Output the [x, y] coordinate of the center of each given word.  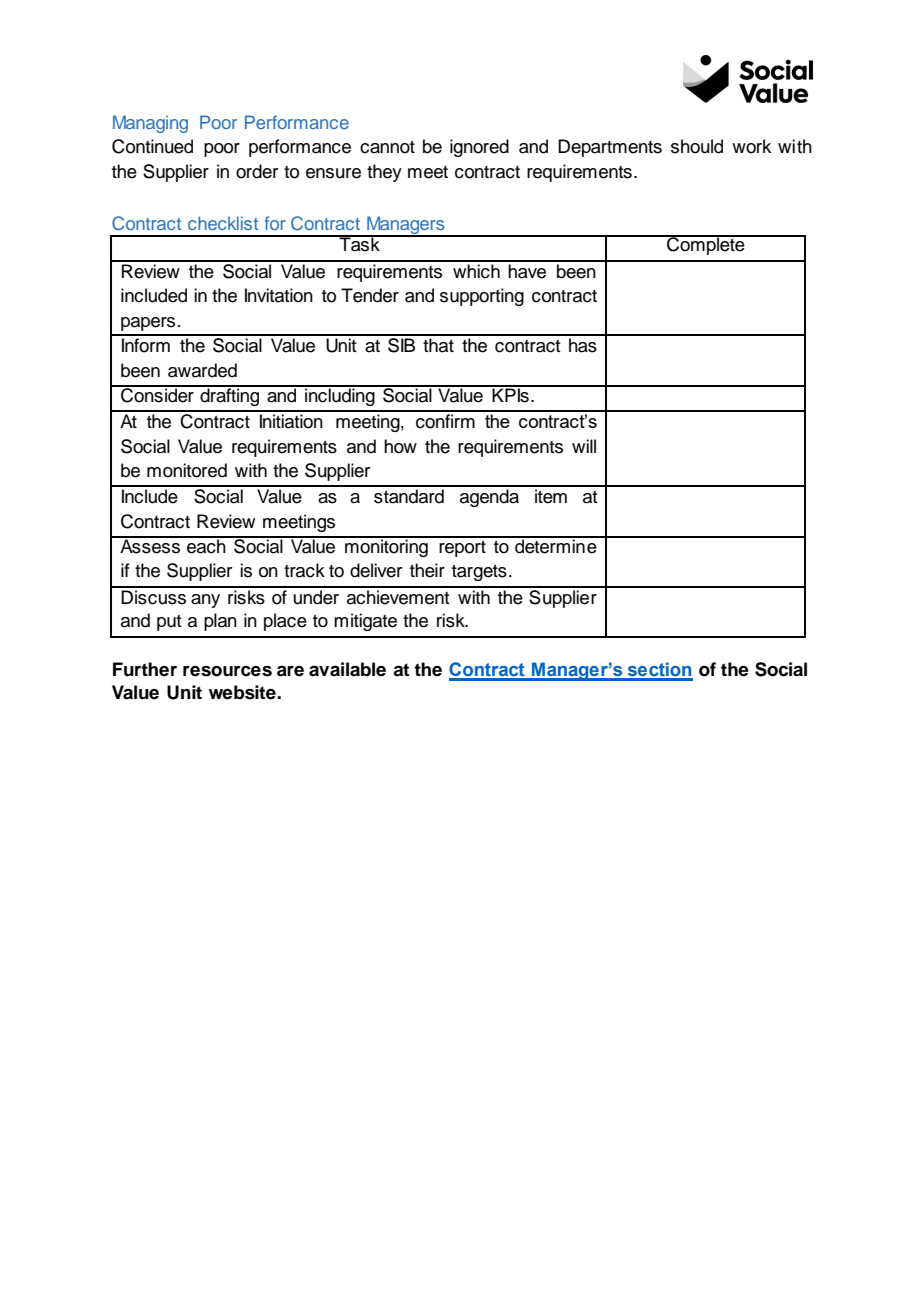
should [697, 146]
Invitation [279, 295]
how [400, 446]
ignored [479, 148]
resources [227, 671]
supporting [482, 297]
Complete [706, 245]
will [584, 446]
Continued [152, 146]
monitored [187, 470]
